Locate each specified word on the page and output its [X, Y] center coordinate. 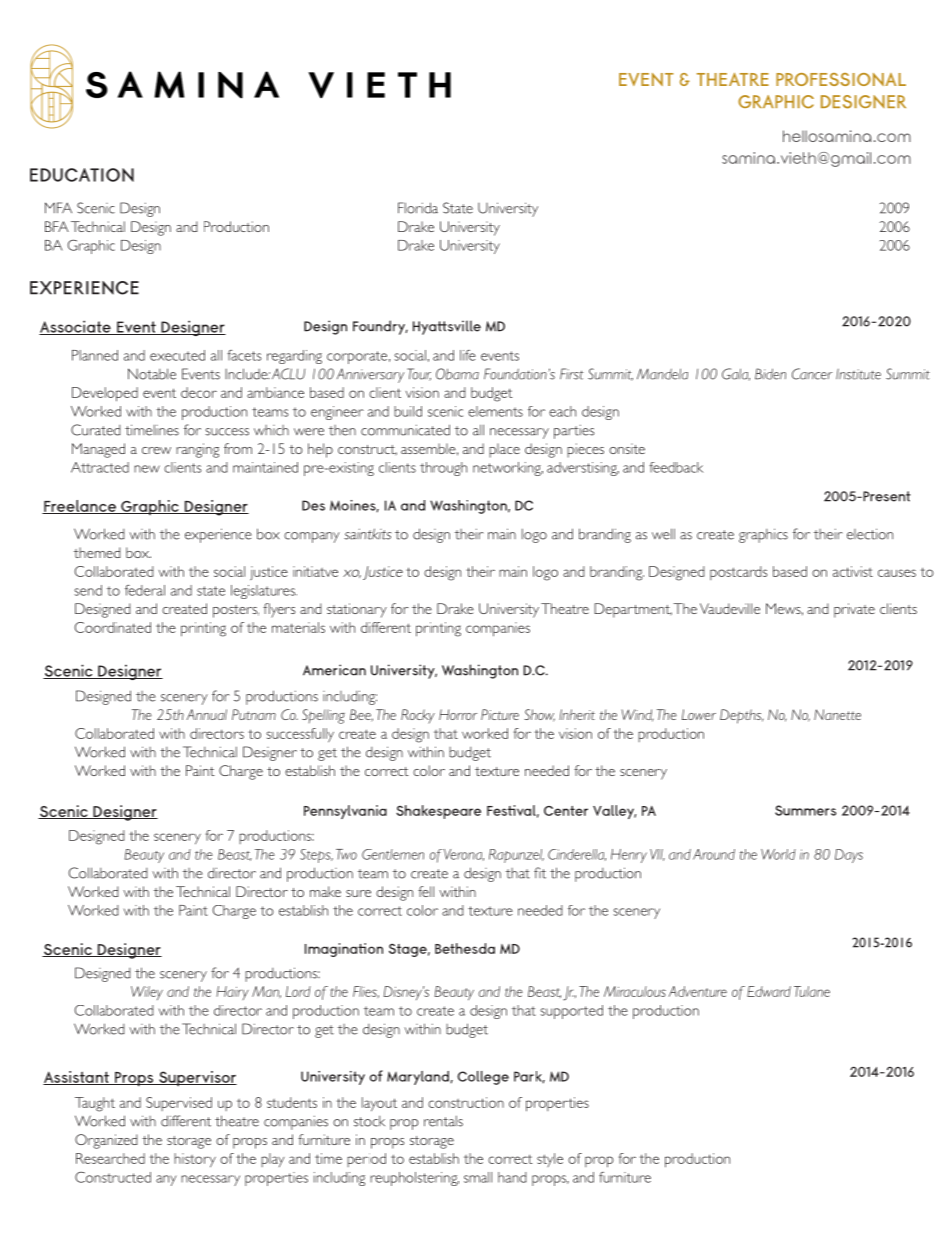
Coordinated [113, 627]
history [195, 1160]
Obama [457, 374]
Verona [464, 855]
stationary [357, 610]
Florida [418, 208]
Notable [152, 374]
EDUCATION [82, 175]
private [854, 610]
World [778, 854]
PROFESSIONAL [841, 79]
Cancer [812, 374]
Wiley [147, 993]
